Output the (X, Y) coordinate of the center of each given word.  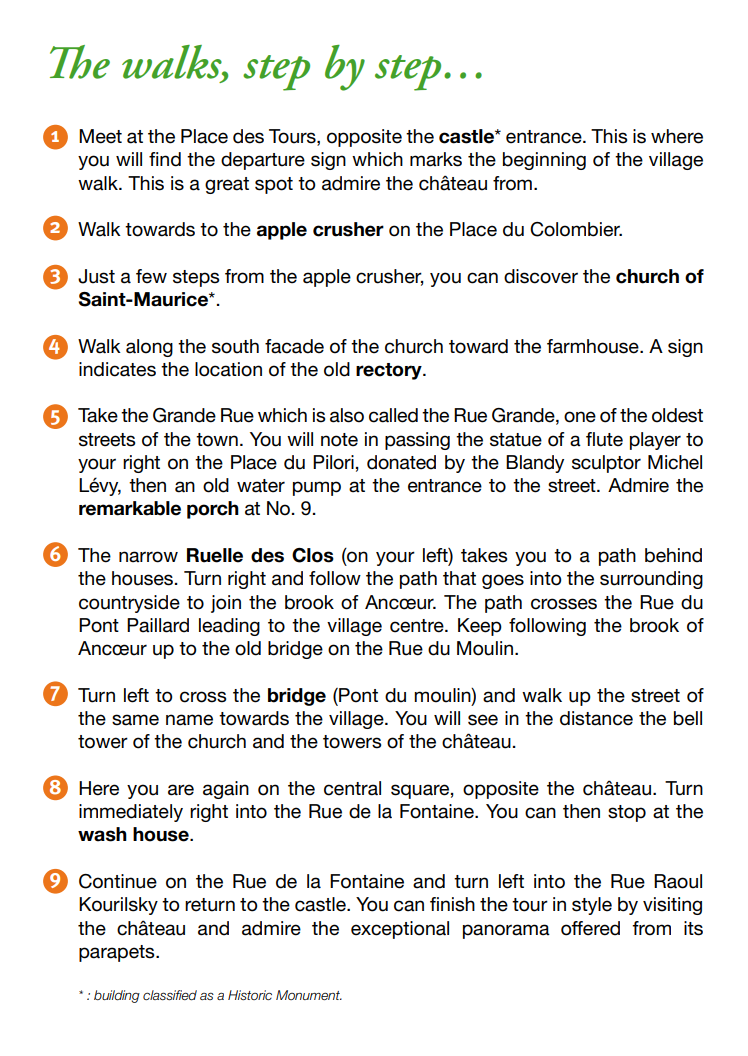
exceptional (400, 930)
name (189, 720)
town (217, 440)
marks (436, 159)
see (483, 720)
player (655, 441)
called (393, 415)
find (165, 159)
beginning (544, 161)
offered (590, 928)
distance (596, 718)
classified (170, 995)
